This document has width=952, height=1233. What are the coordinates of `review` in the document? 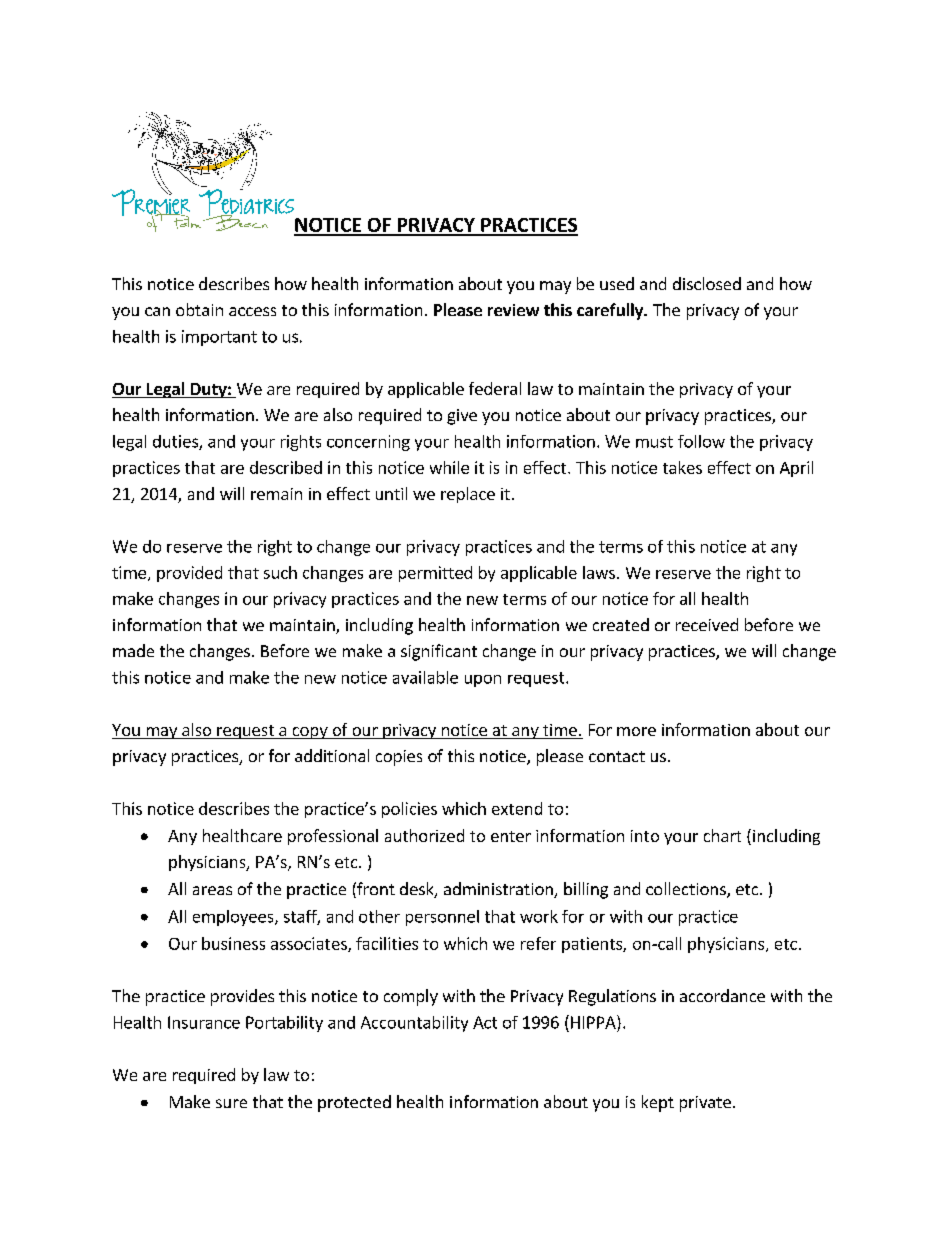 It's located at (513, 310).
